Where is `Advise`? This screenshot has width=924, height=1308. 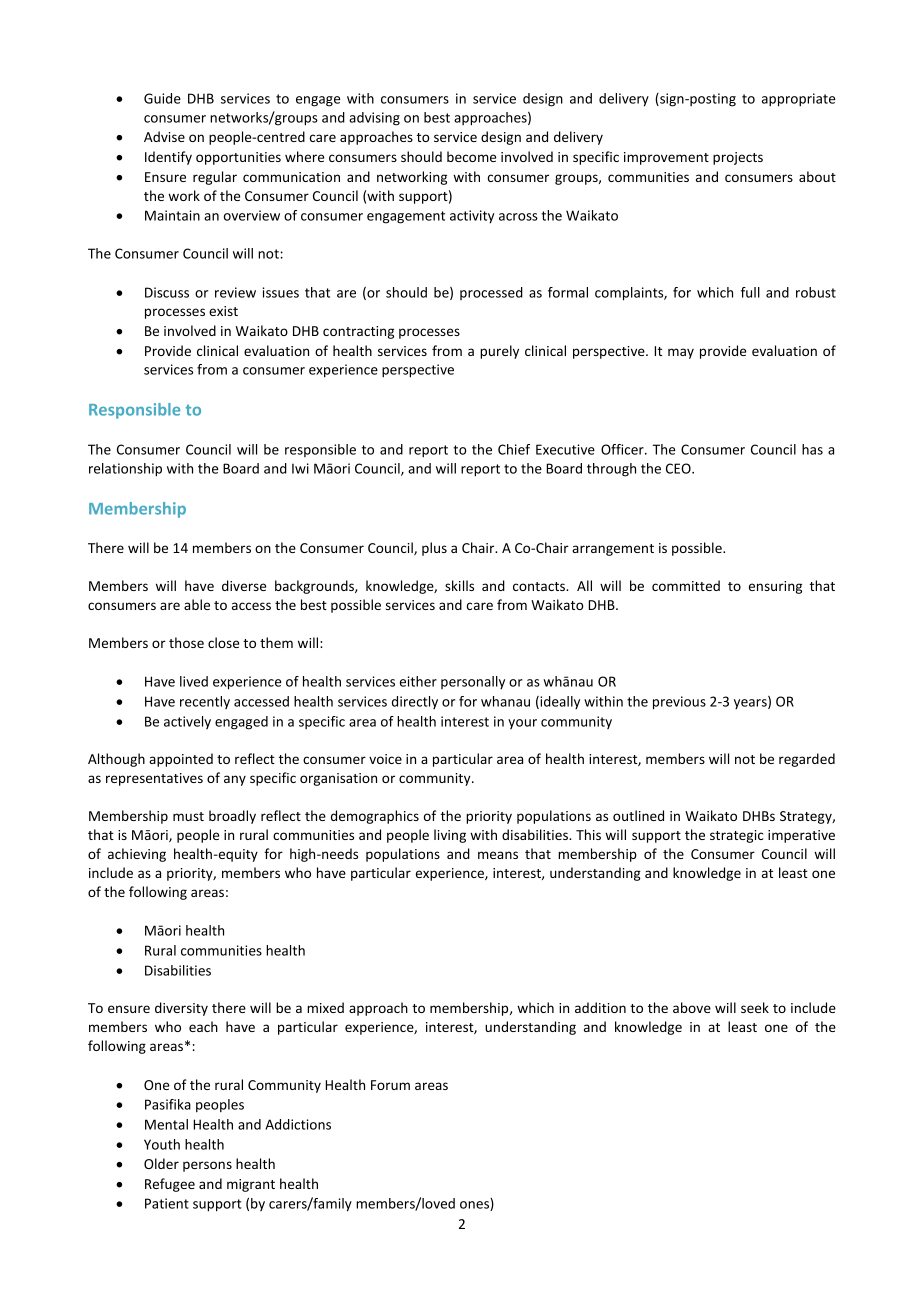
Advise is located at coordinates (164, 136).
